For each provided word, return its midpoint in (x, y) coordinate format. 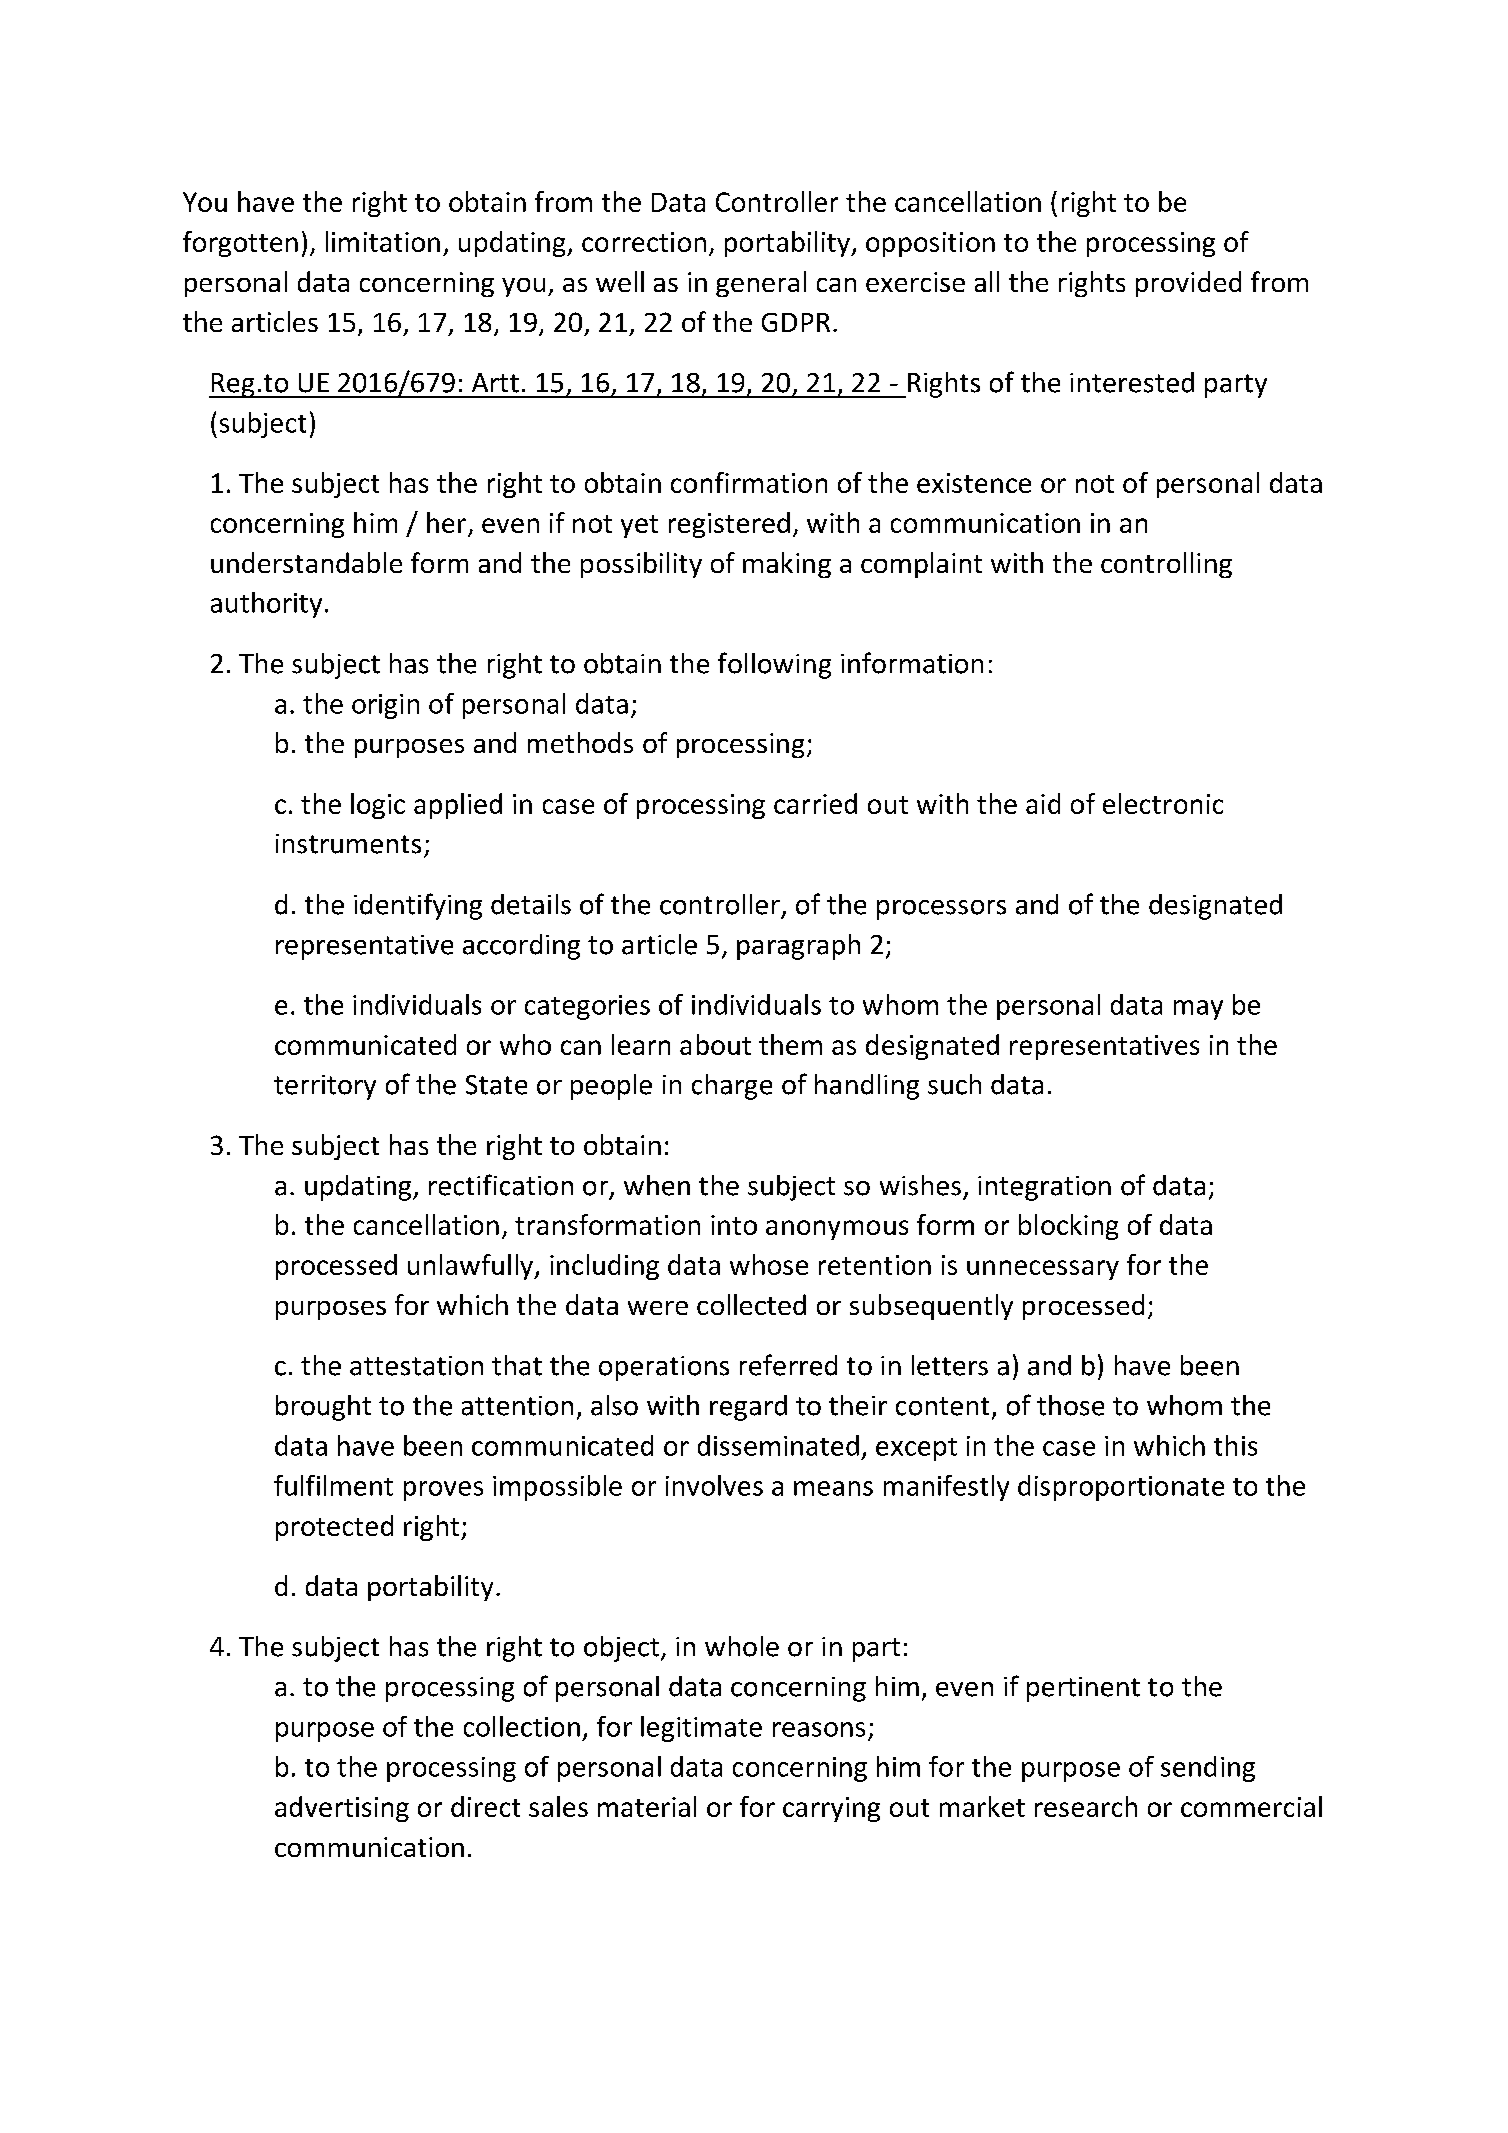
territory (325, 1087)
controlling (1166, 565)
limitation (383, 241)
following (774, 665)
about (715, 1044)
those (1070, 1405)
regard (748, 1408)
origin (385, 706)
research (1086, 1806)
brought (323, 1408)
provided (1188, 284)
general (761, 284)
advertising (342, 1809)
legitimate (701, 1729)
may (1198, 1010)
